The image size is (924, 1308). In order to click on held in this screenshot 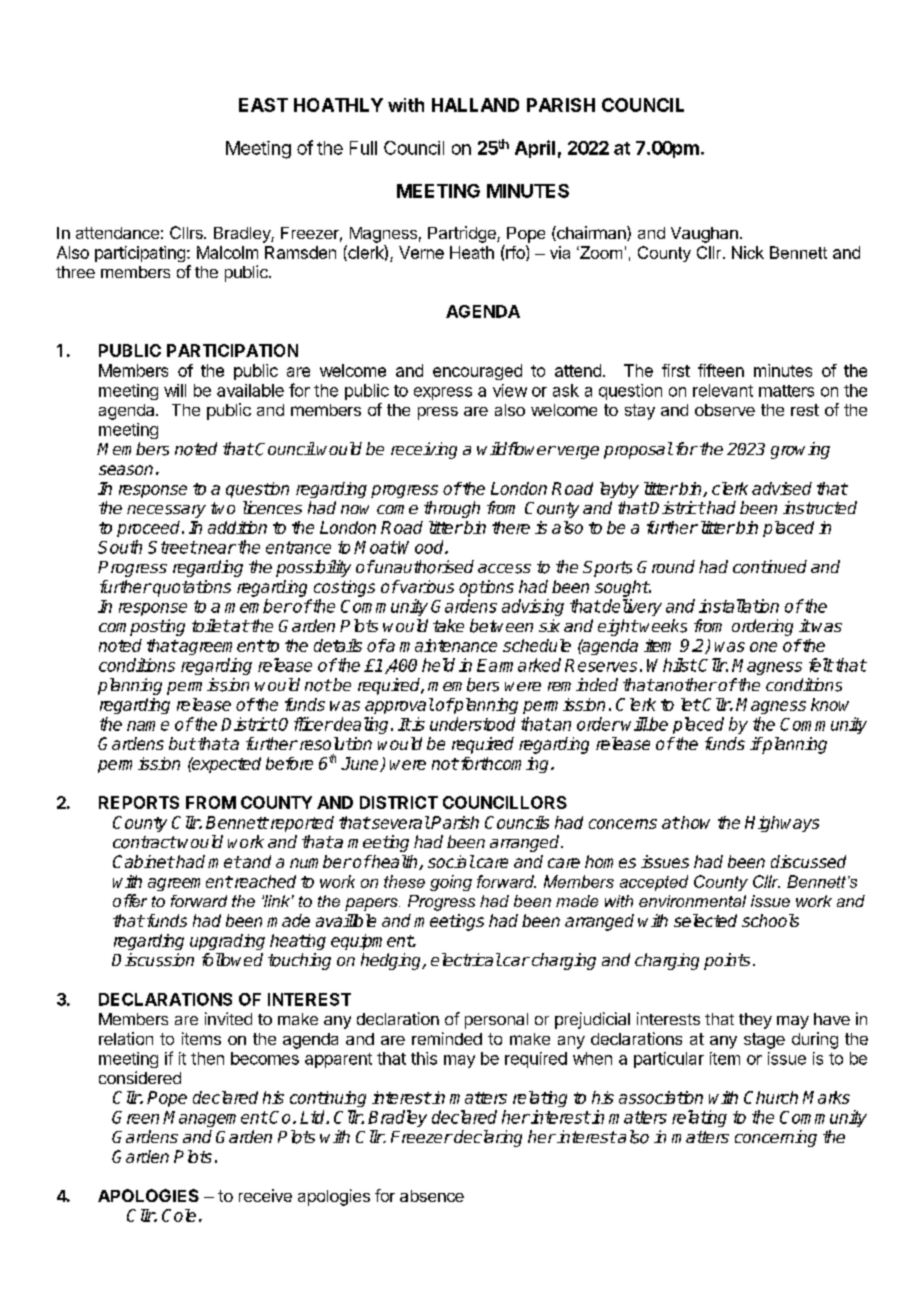, I will do `click(438, 665)`.
